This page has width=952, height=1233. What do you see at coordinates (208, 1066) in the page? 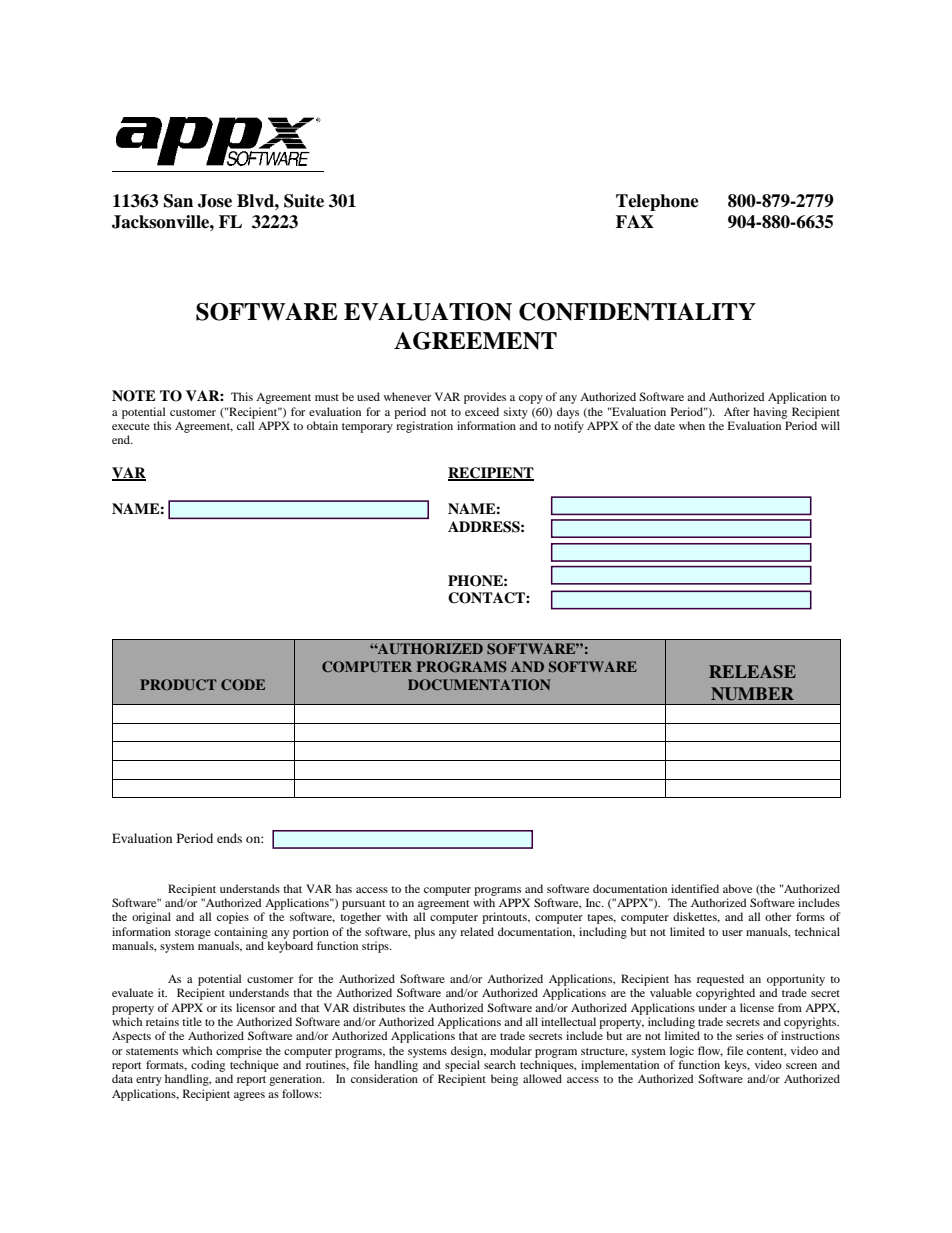
I see `coding` at bounding box center [208, 1066].
